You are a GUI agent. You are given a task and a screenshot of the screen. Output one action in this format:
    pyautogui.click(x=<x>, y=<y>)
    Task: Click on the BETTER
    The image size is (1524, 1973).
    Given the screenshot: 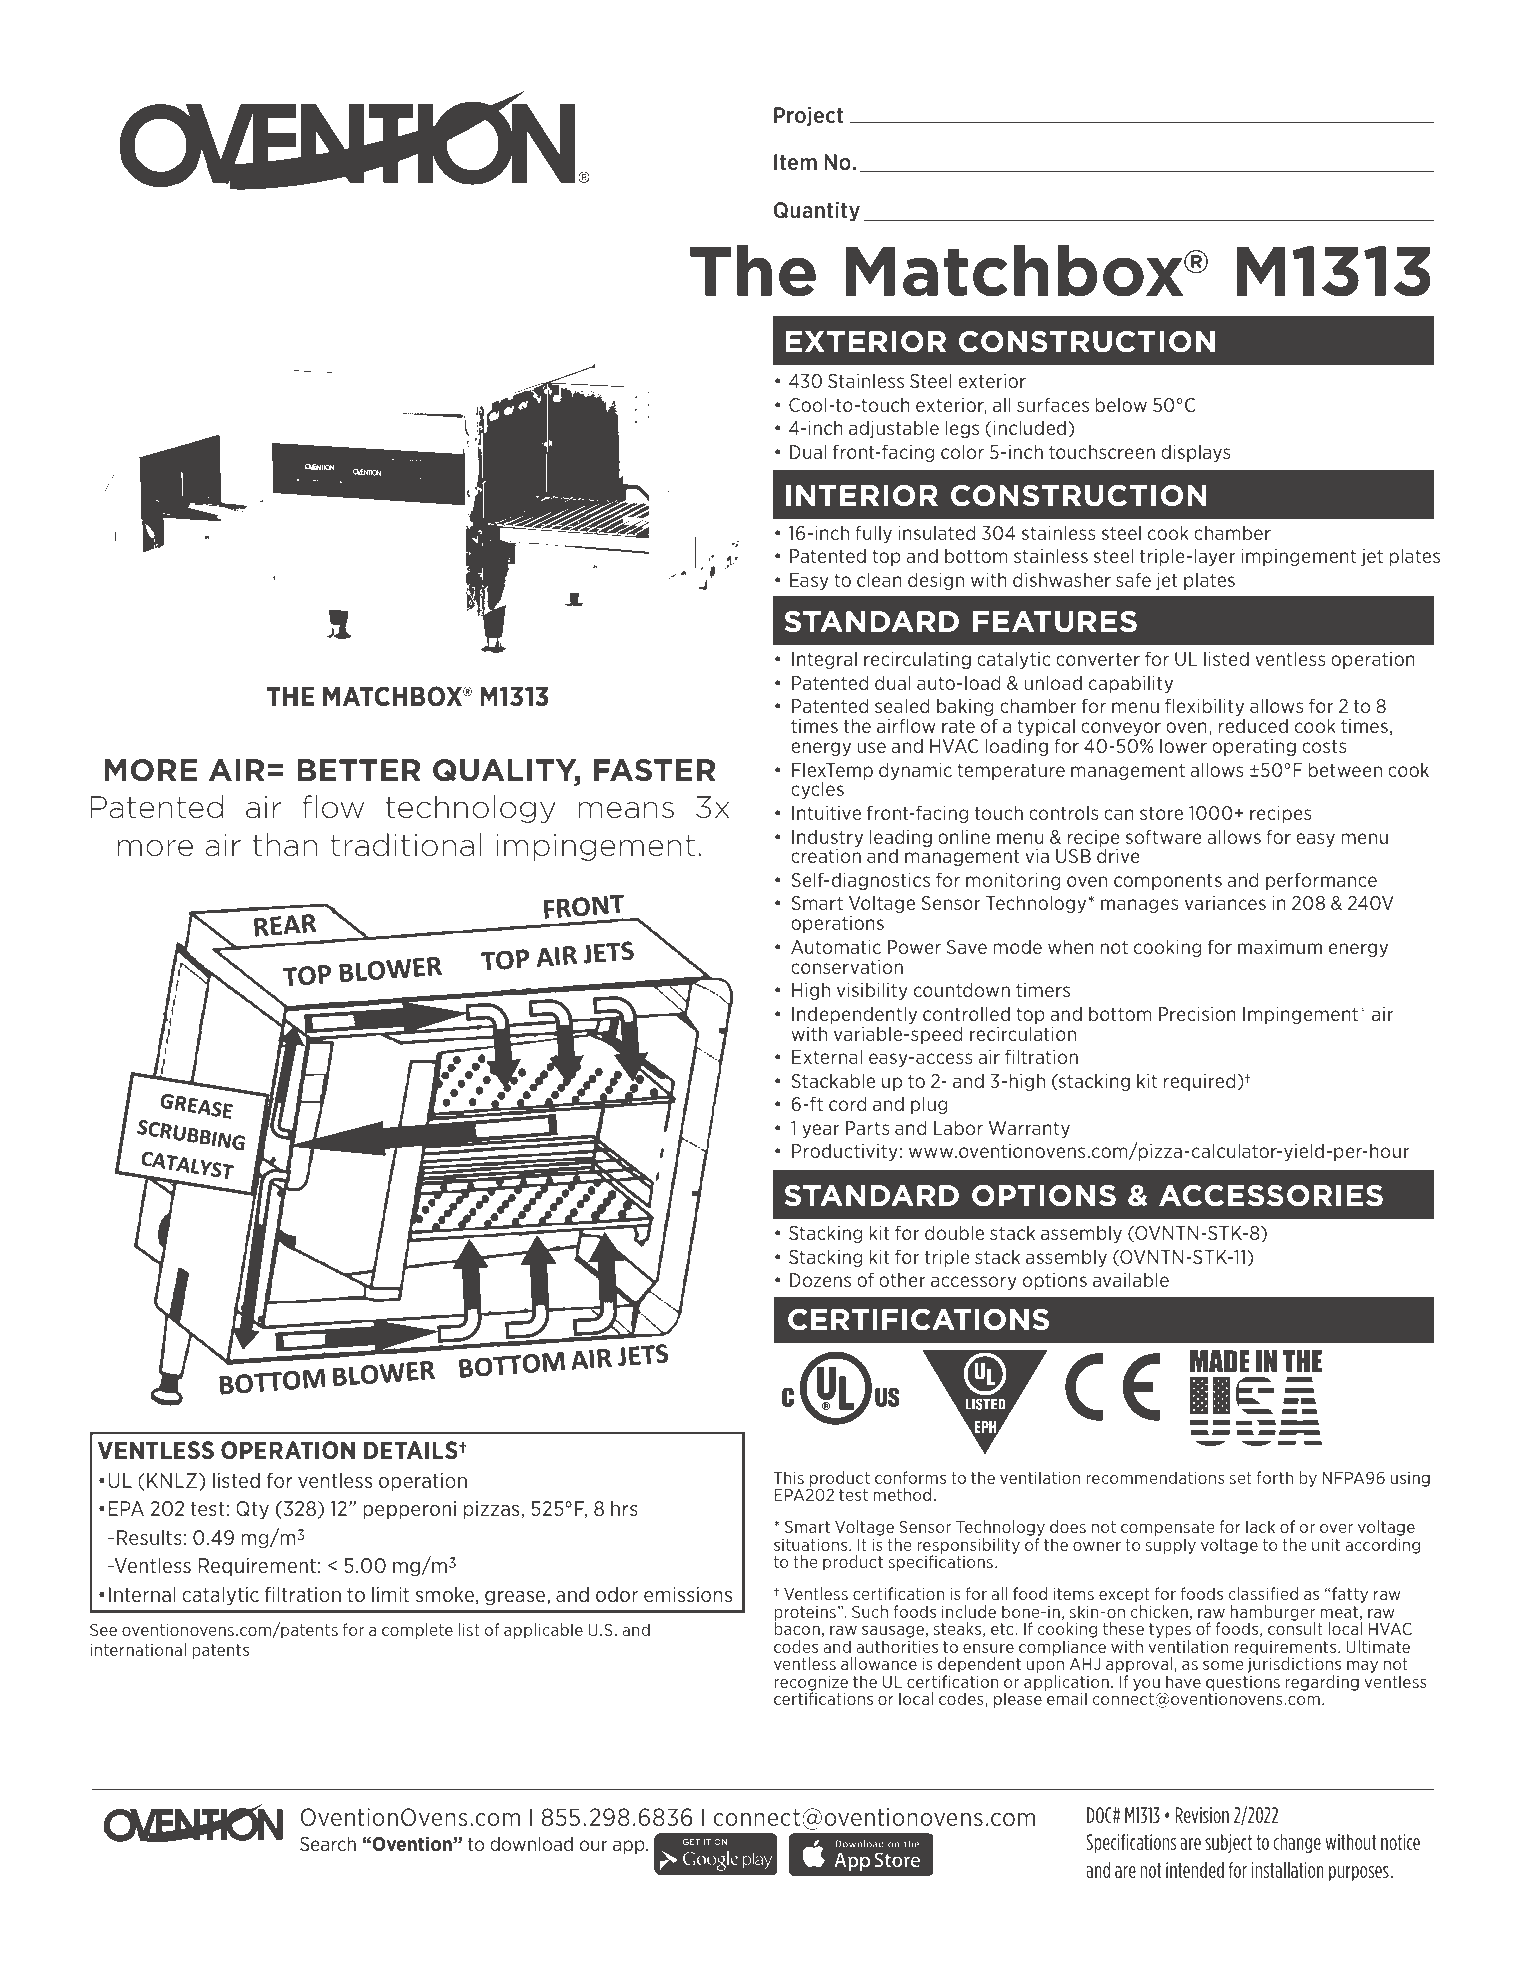 What is the action you would take?
    pyautogui.click(x=359, y=770)
